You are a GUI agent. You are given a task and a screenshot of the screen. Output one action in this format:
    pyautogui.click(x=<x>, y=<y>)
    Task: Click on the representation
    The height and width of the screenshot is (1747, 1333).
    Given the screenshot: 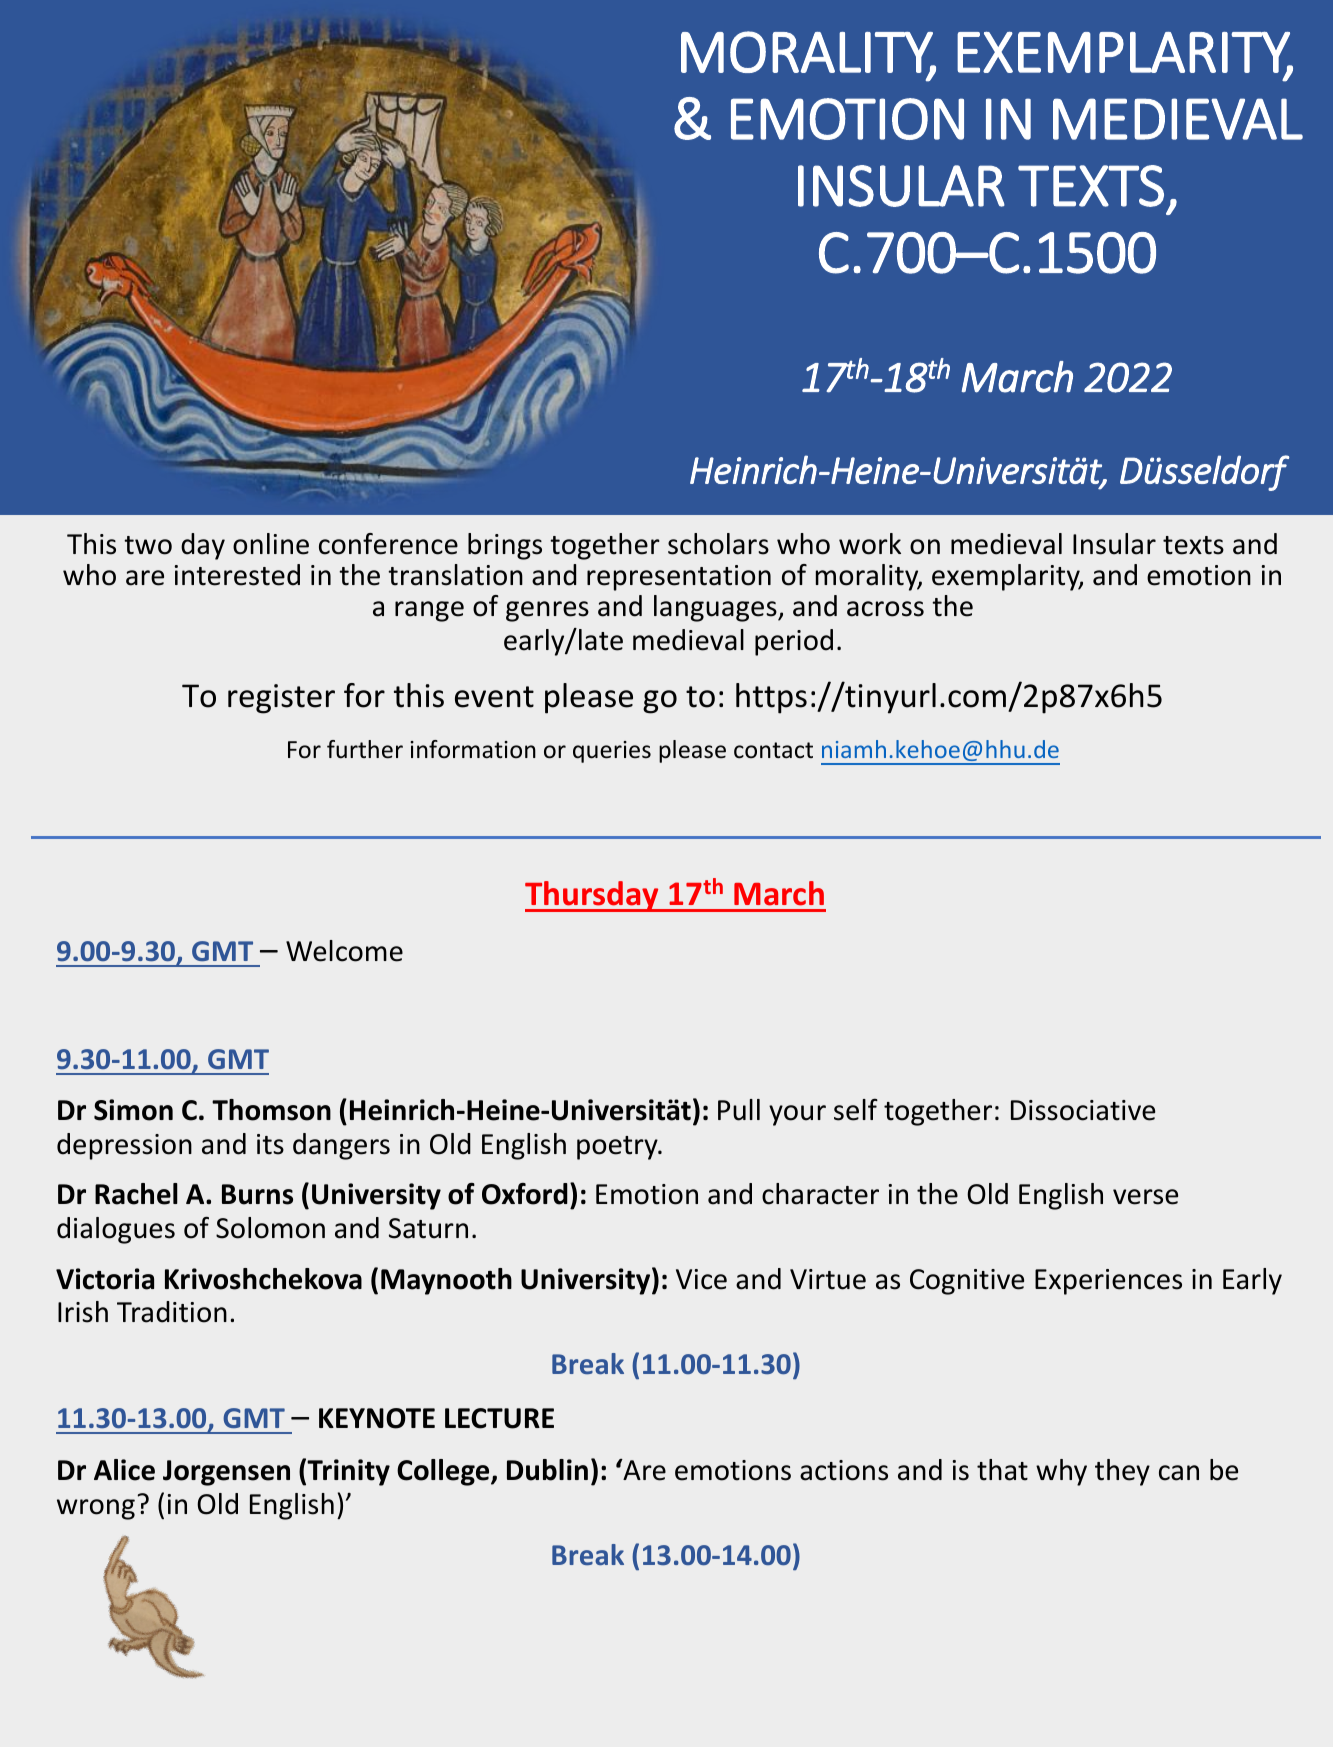 What is the action you would take?
    pyautogui.click(x=679, y=578)
